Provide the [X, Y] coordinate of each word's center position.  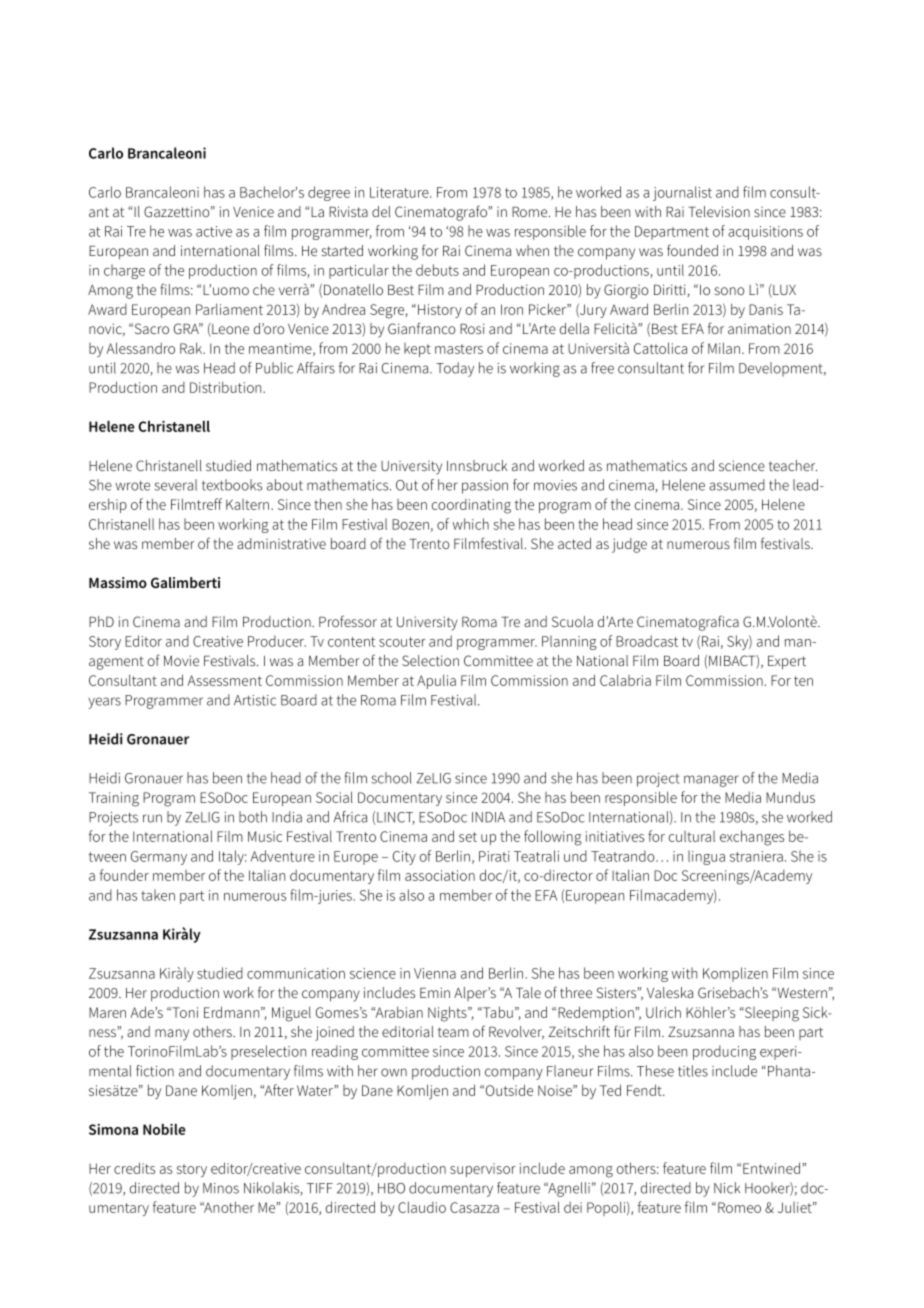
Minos [221, 1188]
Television [719, 211]
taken [158, 895]
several [175, 485]
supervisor [483, 1170]
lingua [706, 857]
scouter [402, 642]
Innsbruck [477, 465]
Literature [400, 192]
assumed [737, 485]
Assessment [225, 680]
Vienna [435, 973]
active [214, 231]
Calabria [625, 680]
